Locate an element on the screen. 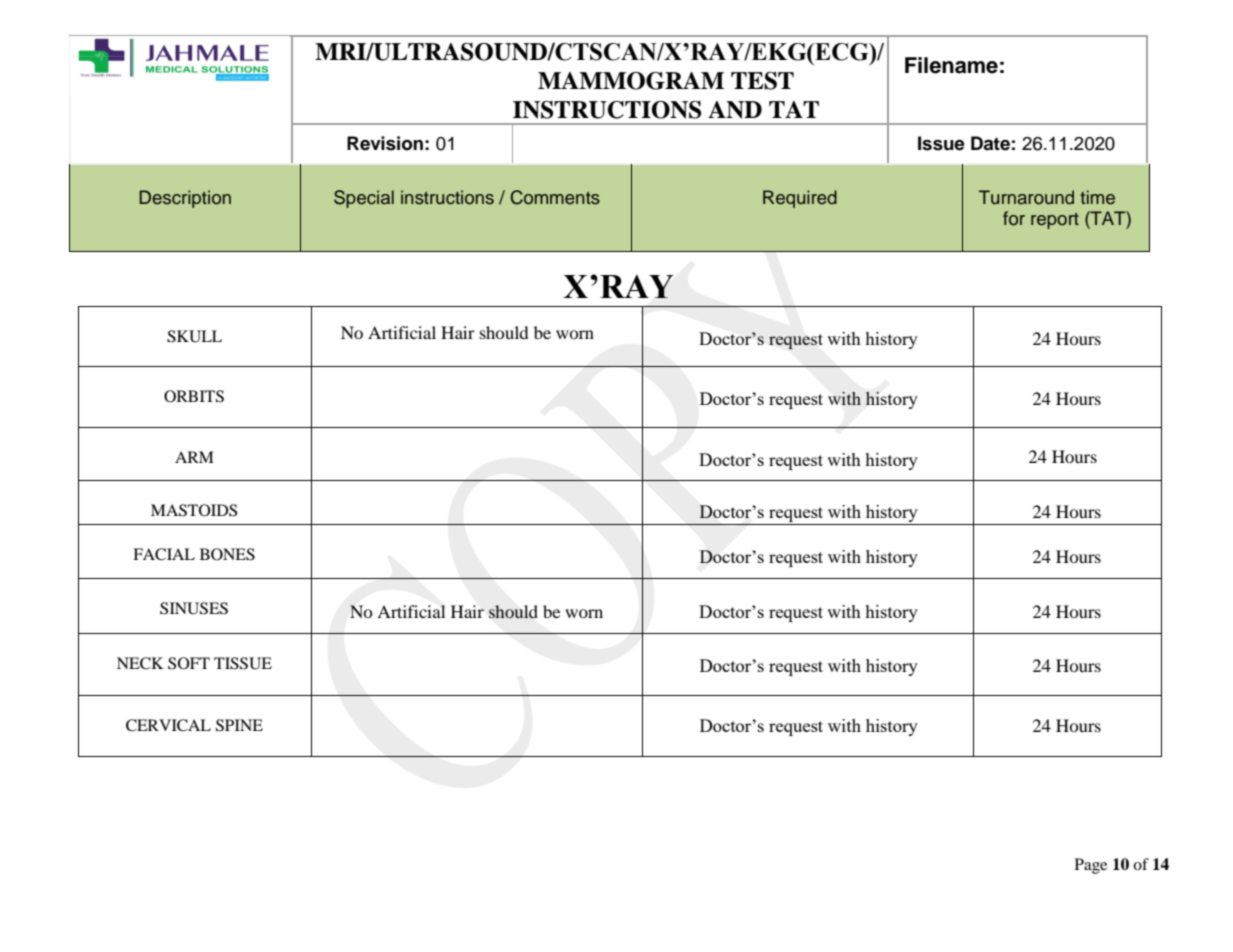 This screenshot has height=952, width=1233. CERVICAL is located at coordinates (168, 725).
